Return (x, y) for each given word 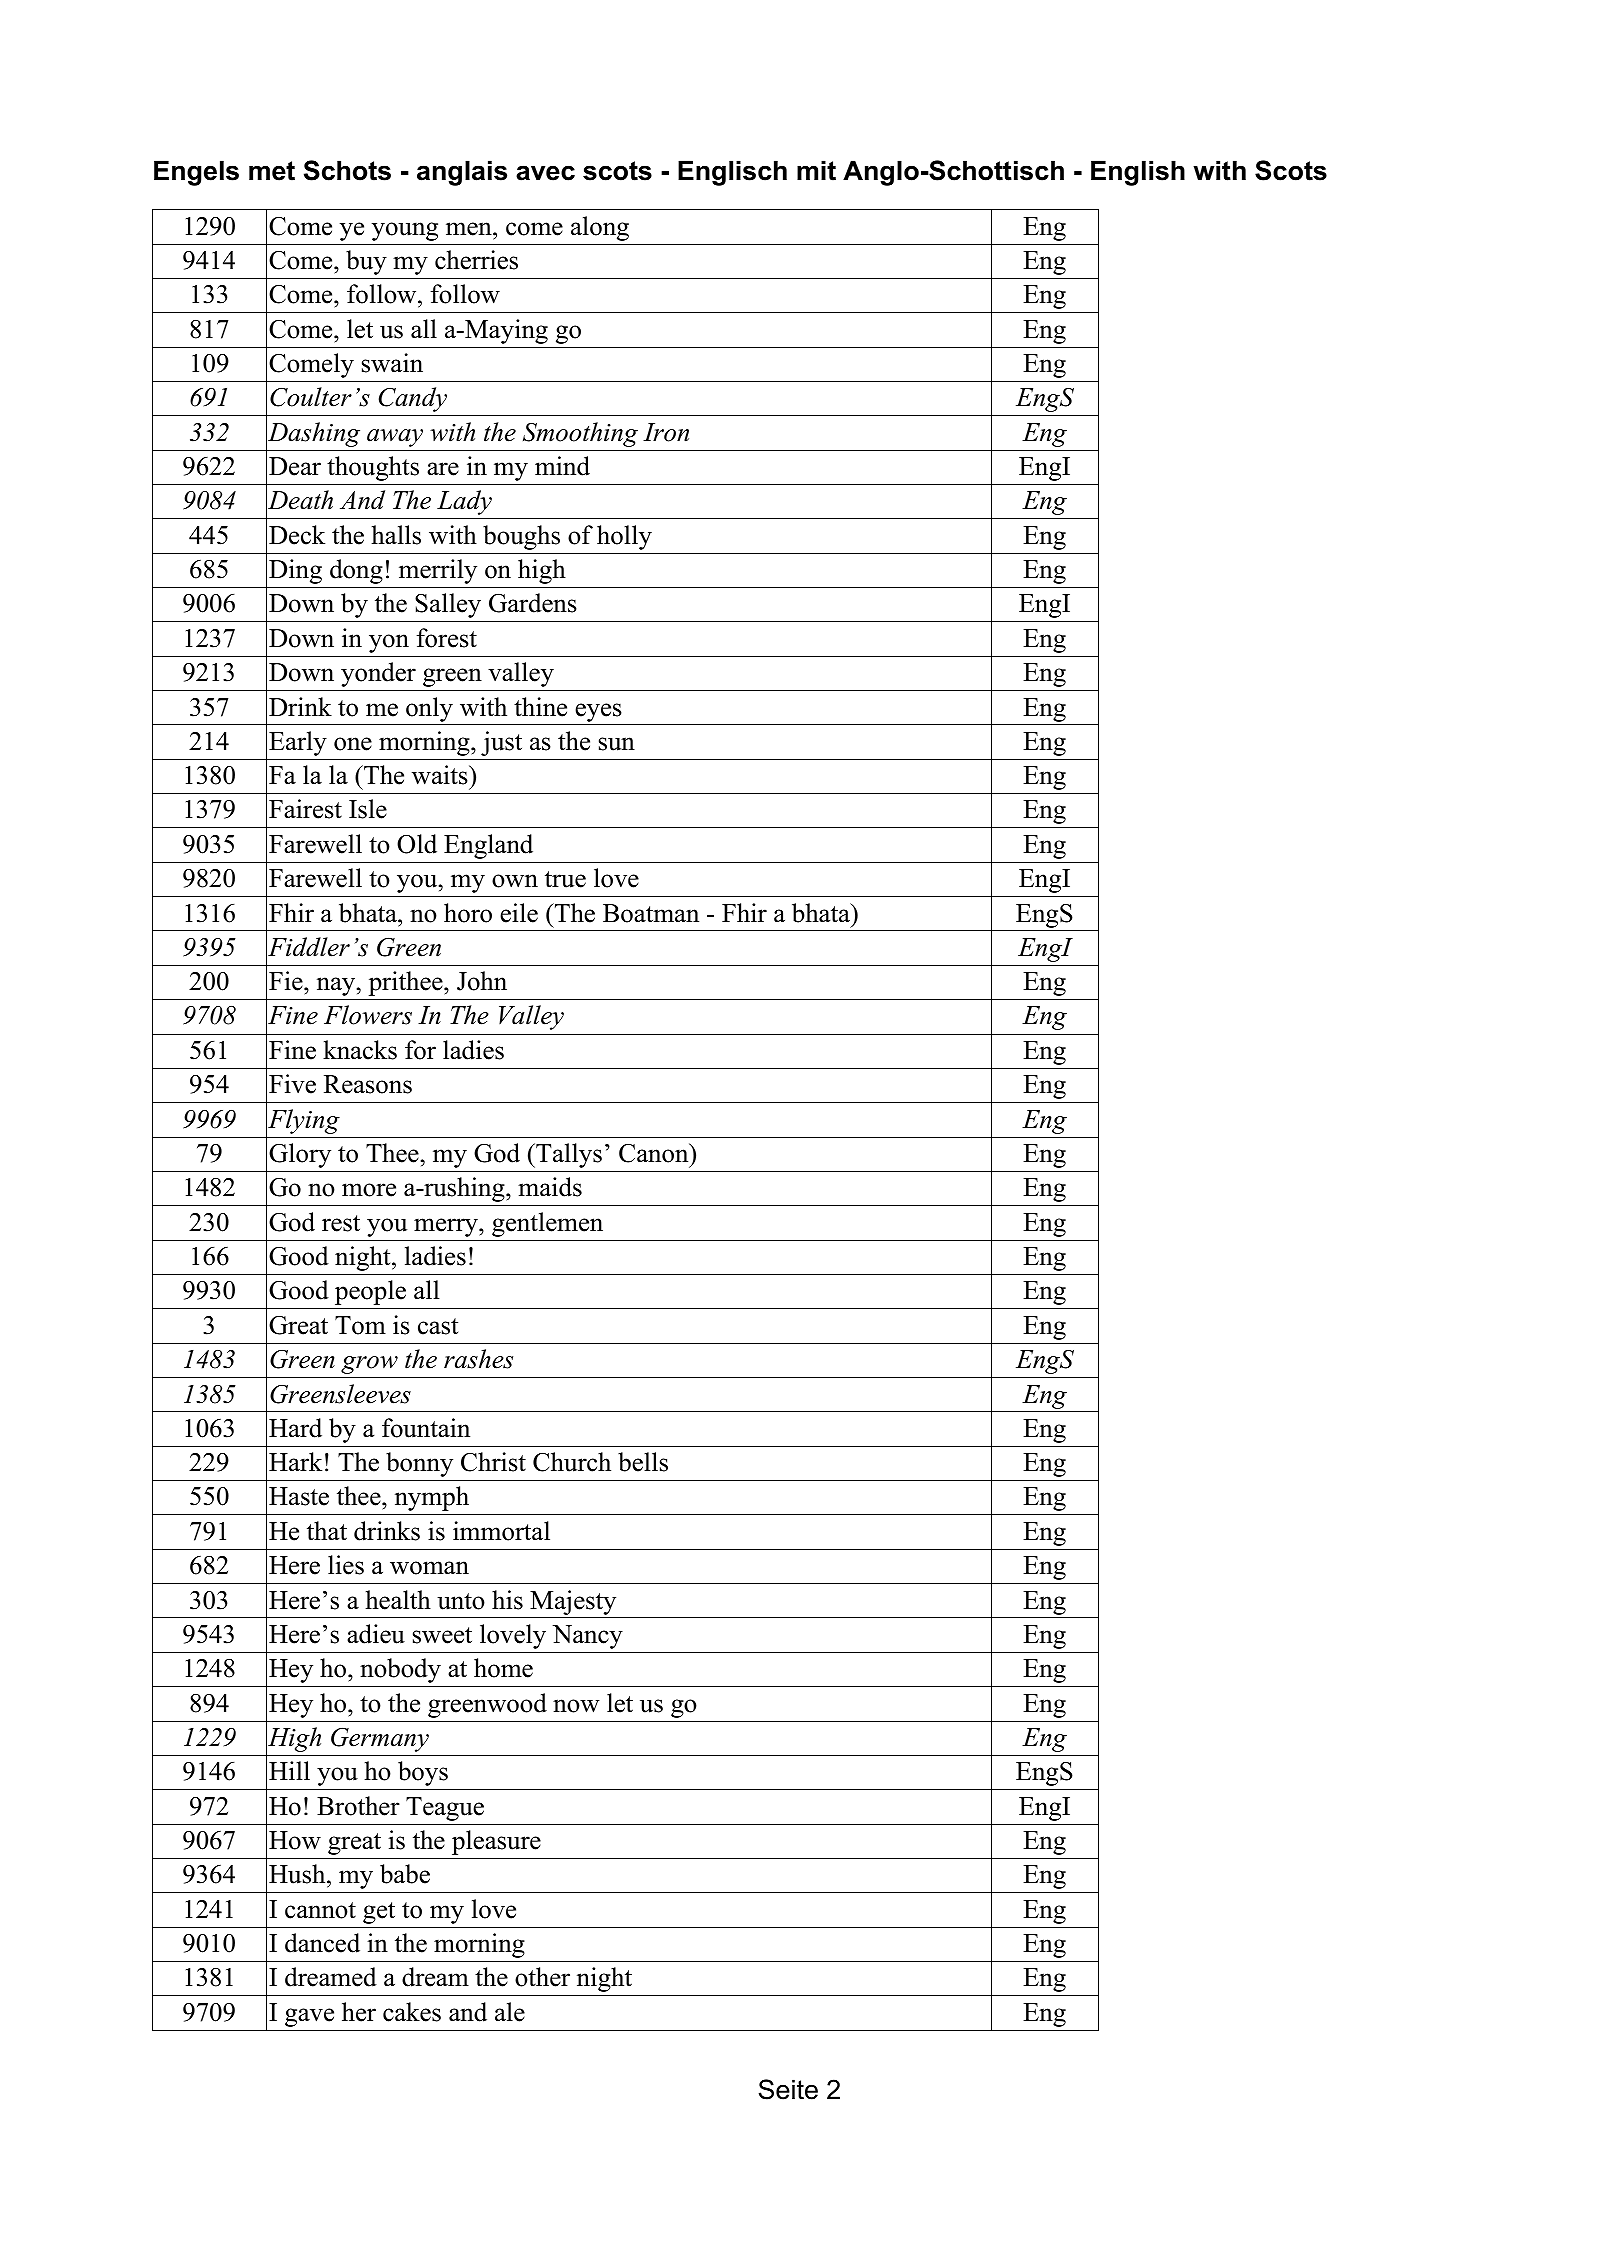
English (1138, 173)
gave (309, 2017)
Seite (788, 2089)
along (600, 228)
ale (510, 2012)
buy (366, 262)
